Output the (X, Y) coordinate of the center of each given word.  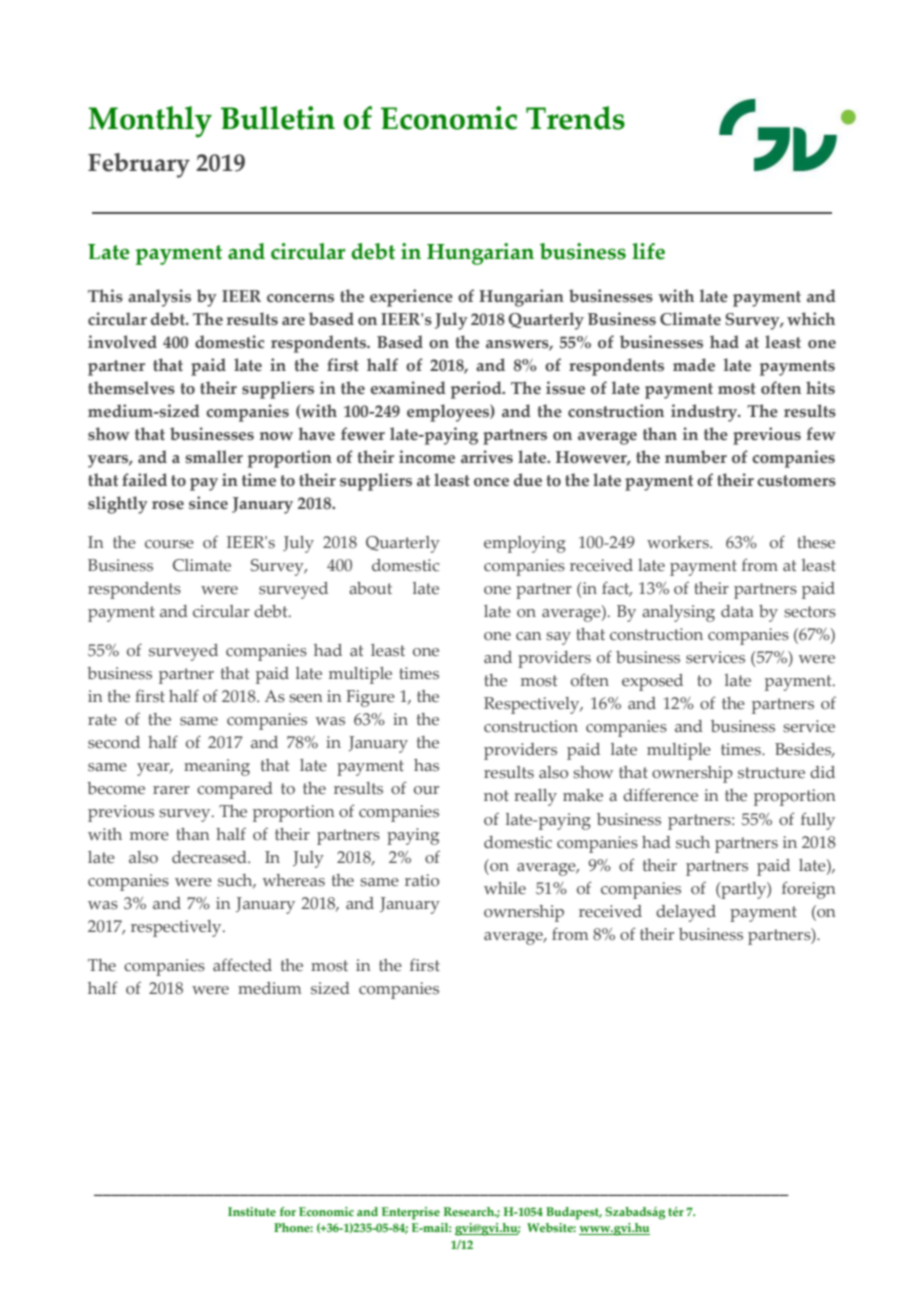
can (529, 636)
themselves (131, 388)
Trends (575, 118)
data (737, 611)
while (505, 888)
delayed (686, 913)
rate (102, 720)
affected (242, 965)
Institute (252, 1211)
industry (705, 413)
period (477, 390)
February (139, 165)
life (648, 251)
